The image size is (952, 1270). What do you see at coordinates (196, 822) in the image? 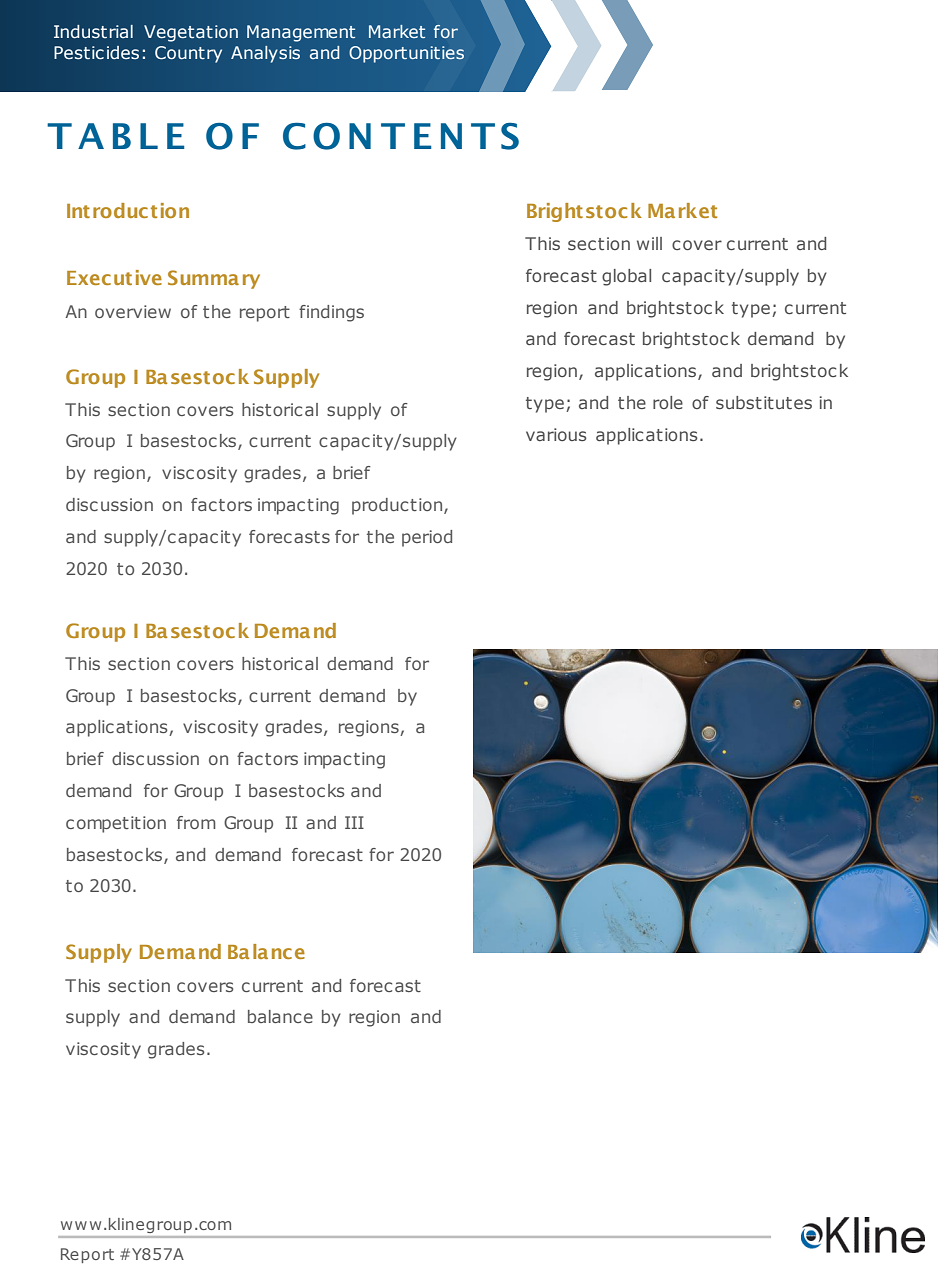
I see `from` at bounding box center [196, 822].
